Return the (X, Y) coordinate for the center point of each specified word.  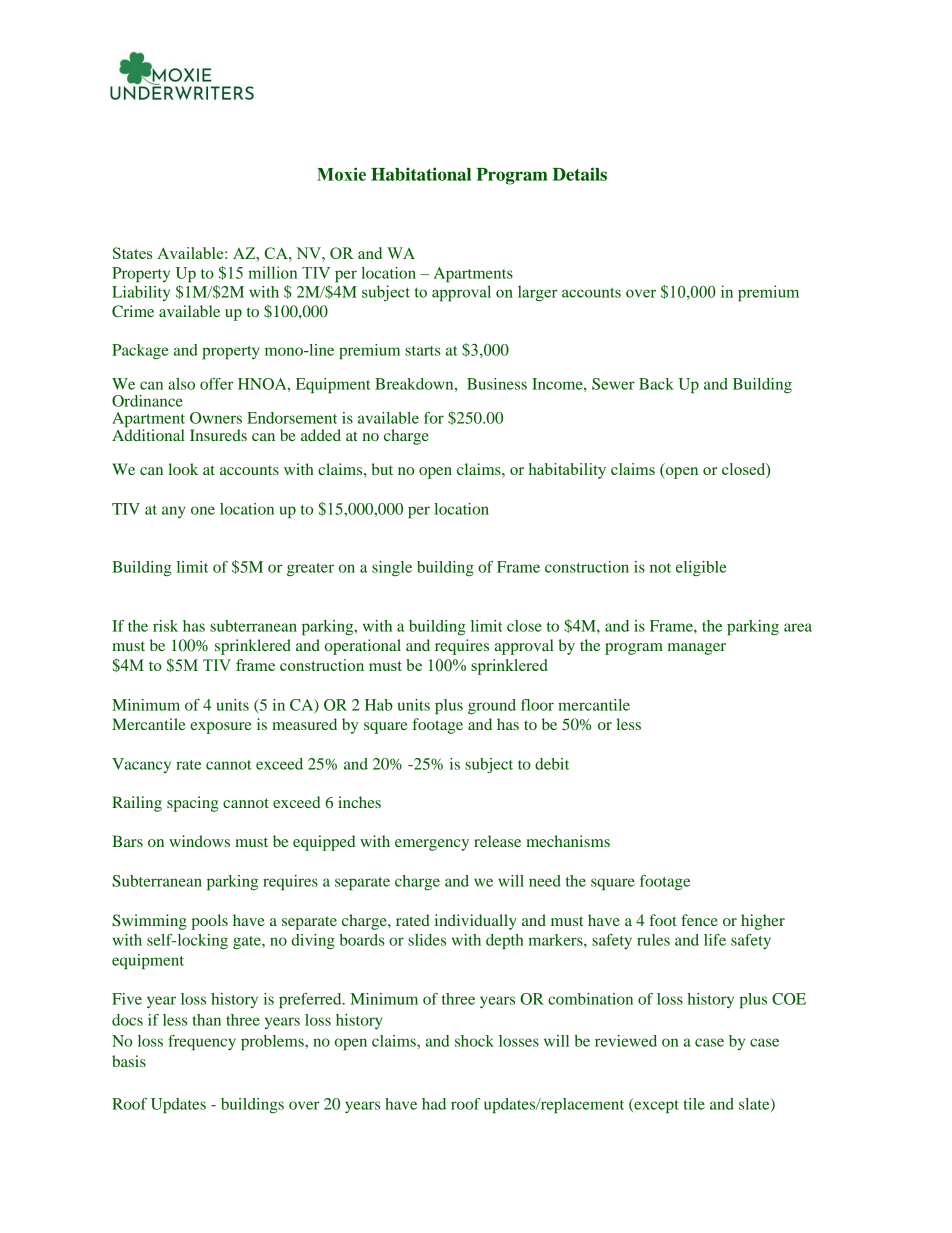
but (382, 469)
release (497, 841)
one (203, 510)
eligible (701, 568)
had (434, 1104)
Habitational (421, 174)
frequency (202, 1043)
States (132, 253)
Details (580, 174)
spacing (192, 804)
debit (552, 764)
